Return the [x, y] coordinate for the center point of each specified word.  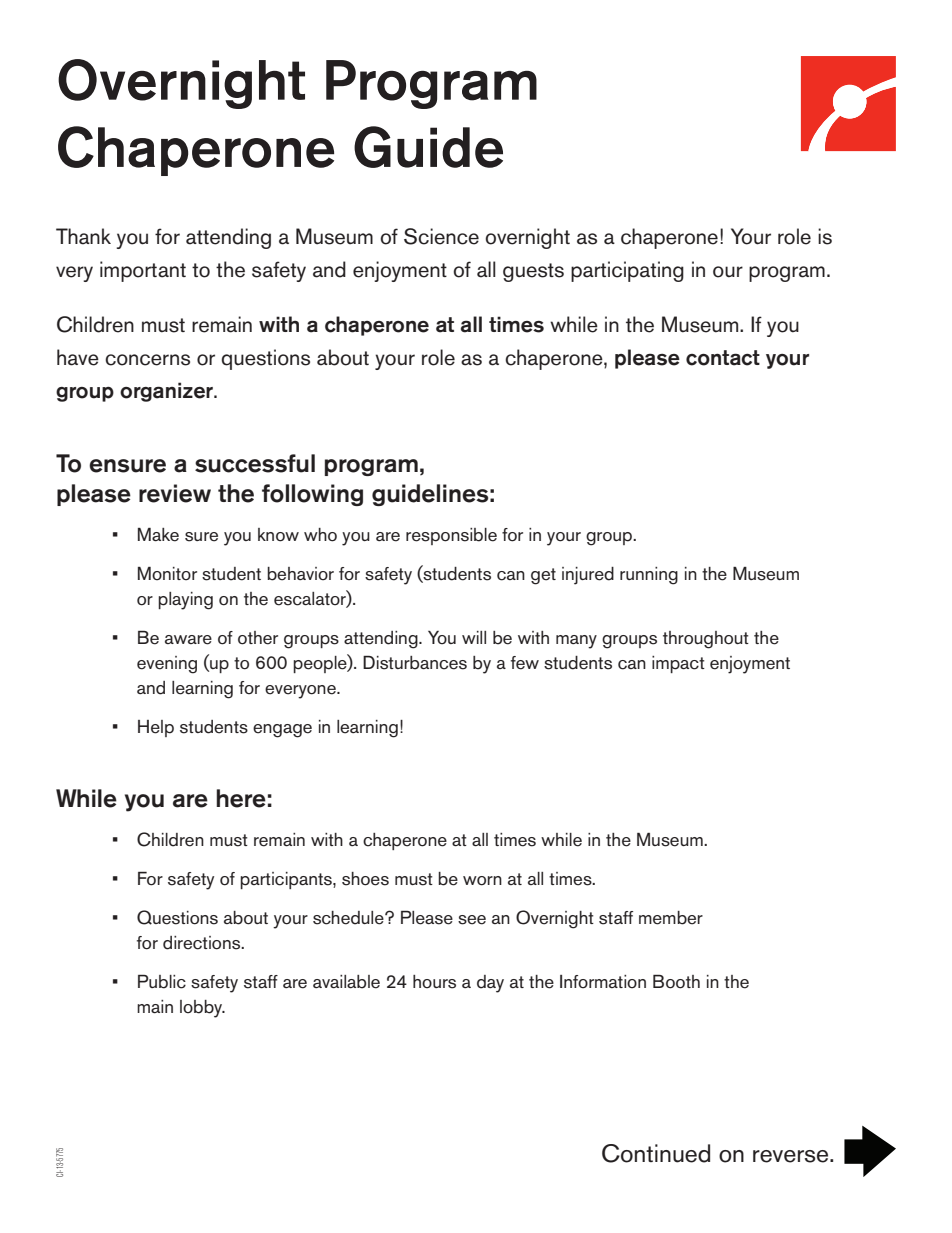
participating [627, 271]
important [143, 271]
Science [441, 236]
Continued [656, 1153]
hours [434, 982]
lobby [202, 1009]
